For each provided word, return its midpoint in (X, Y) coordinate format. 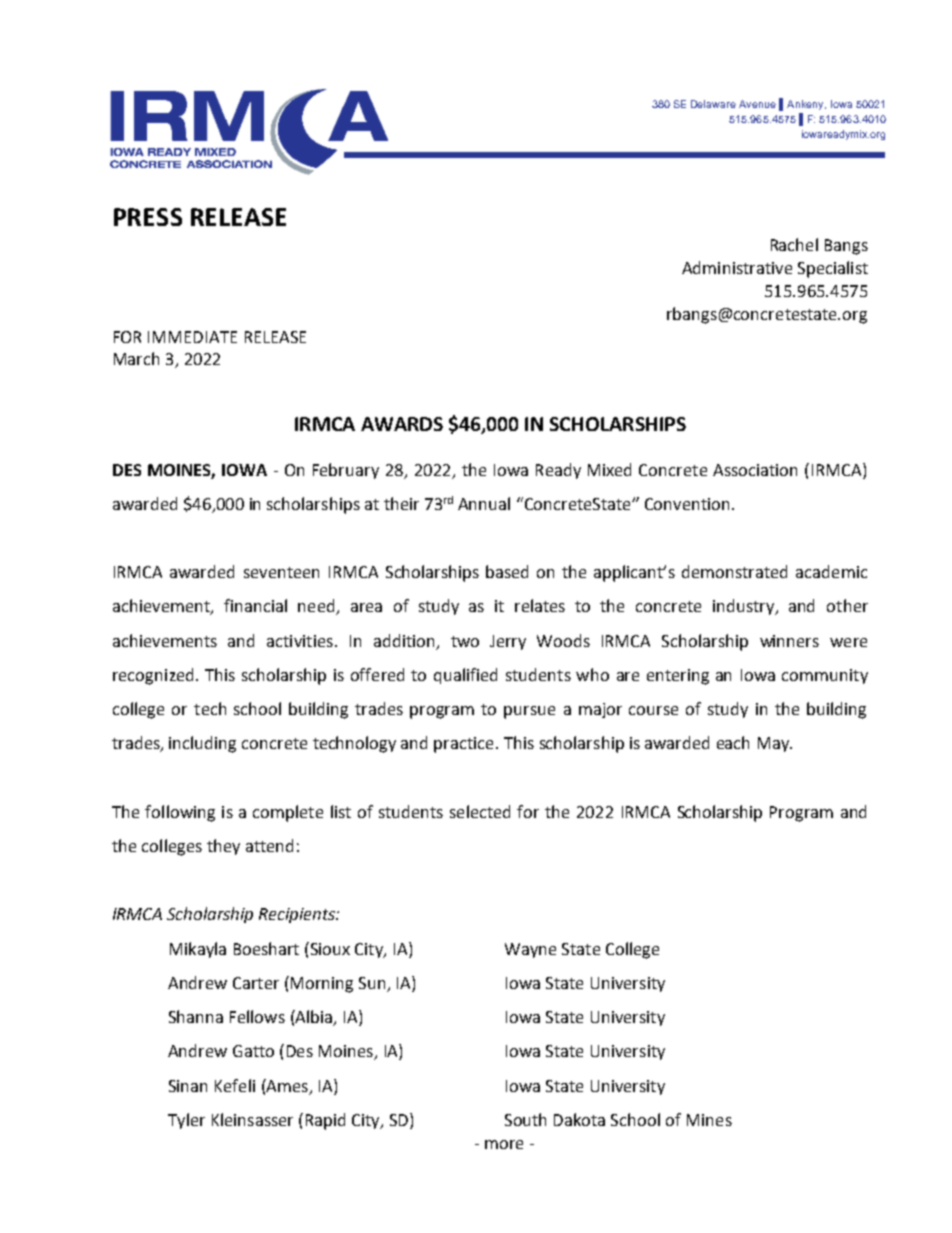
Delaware (713, 104)
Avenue (757, 104)
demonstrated (734, 571)
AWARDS (402, 424)
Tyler (186, 1121)
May (774, 744)
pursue (529, 712)
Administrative (737, 267)
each (733, 742)
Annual (484, 503)
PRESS (148, 217)
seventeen (281, 572)
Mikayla (198, 950)
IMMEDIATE (192, 337)
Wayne (530, 950)
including (202, 744)
